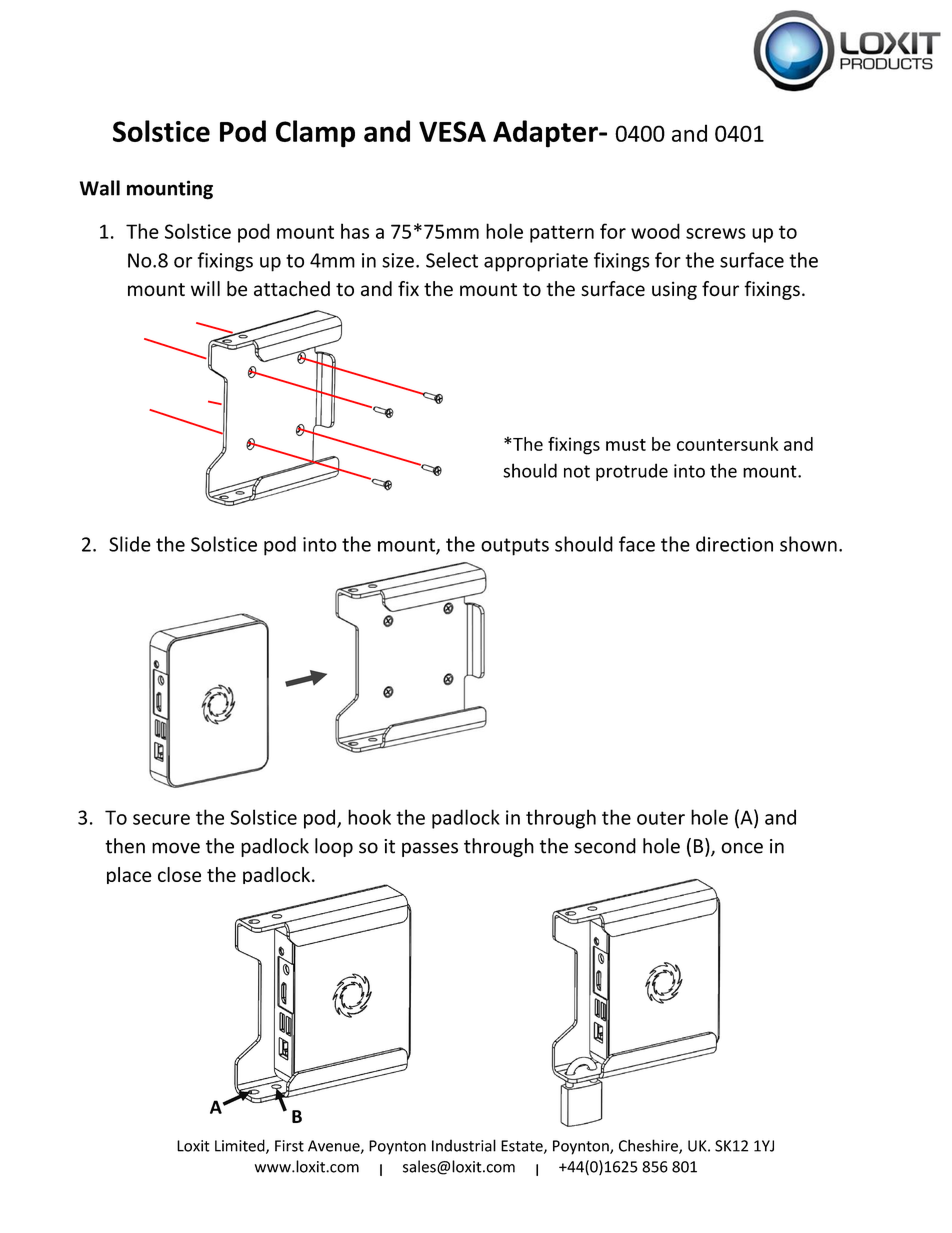 Image resolution: width=952 pixels, height=1233 pixels. What do you see at coordinates (734, 544) in the document?
I see `direction` at bounding box center [734, 544].
